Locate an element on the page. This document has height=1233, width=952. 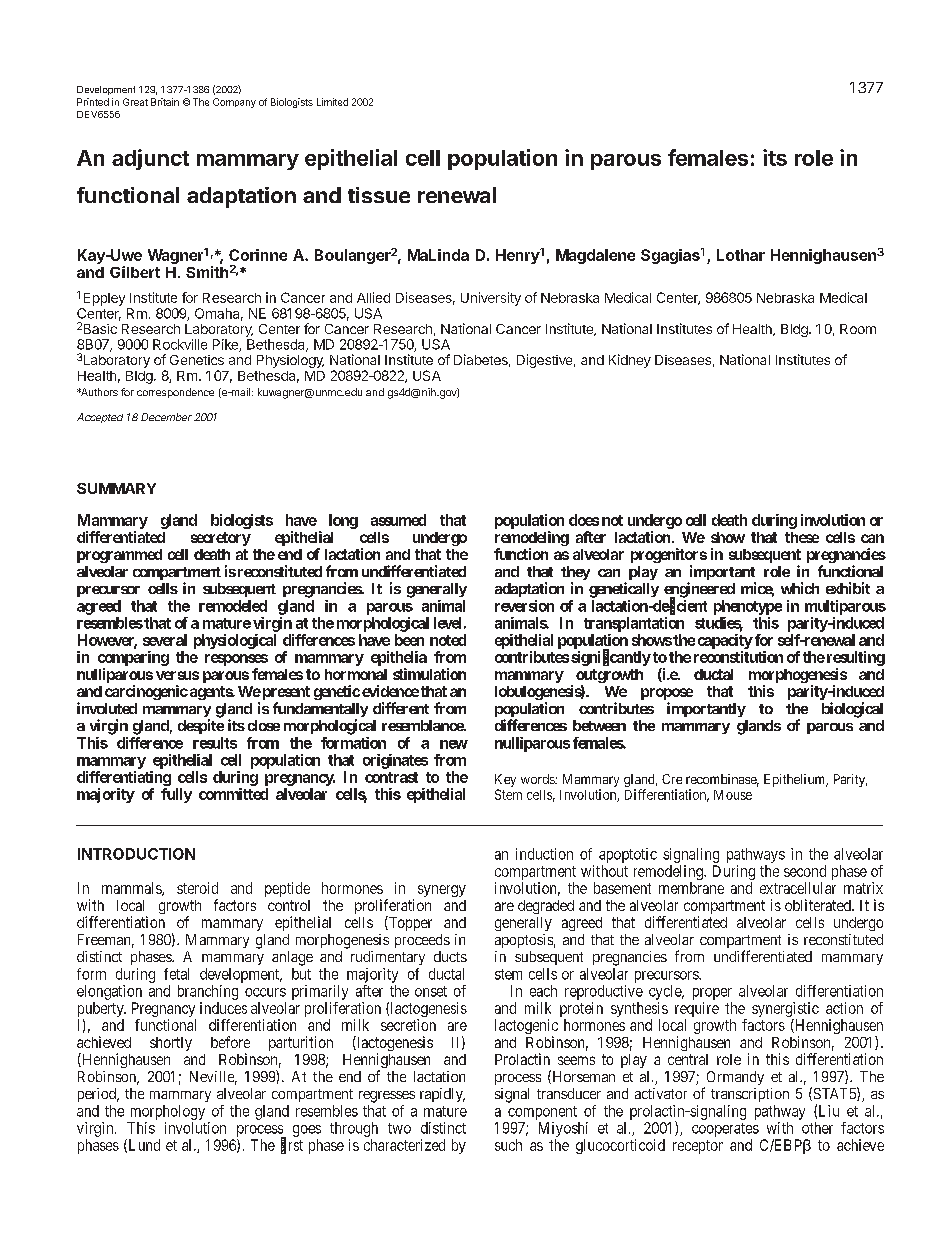
level is located at coordinates (447, 623).
